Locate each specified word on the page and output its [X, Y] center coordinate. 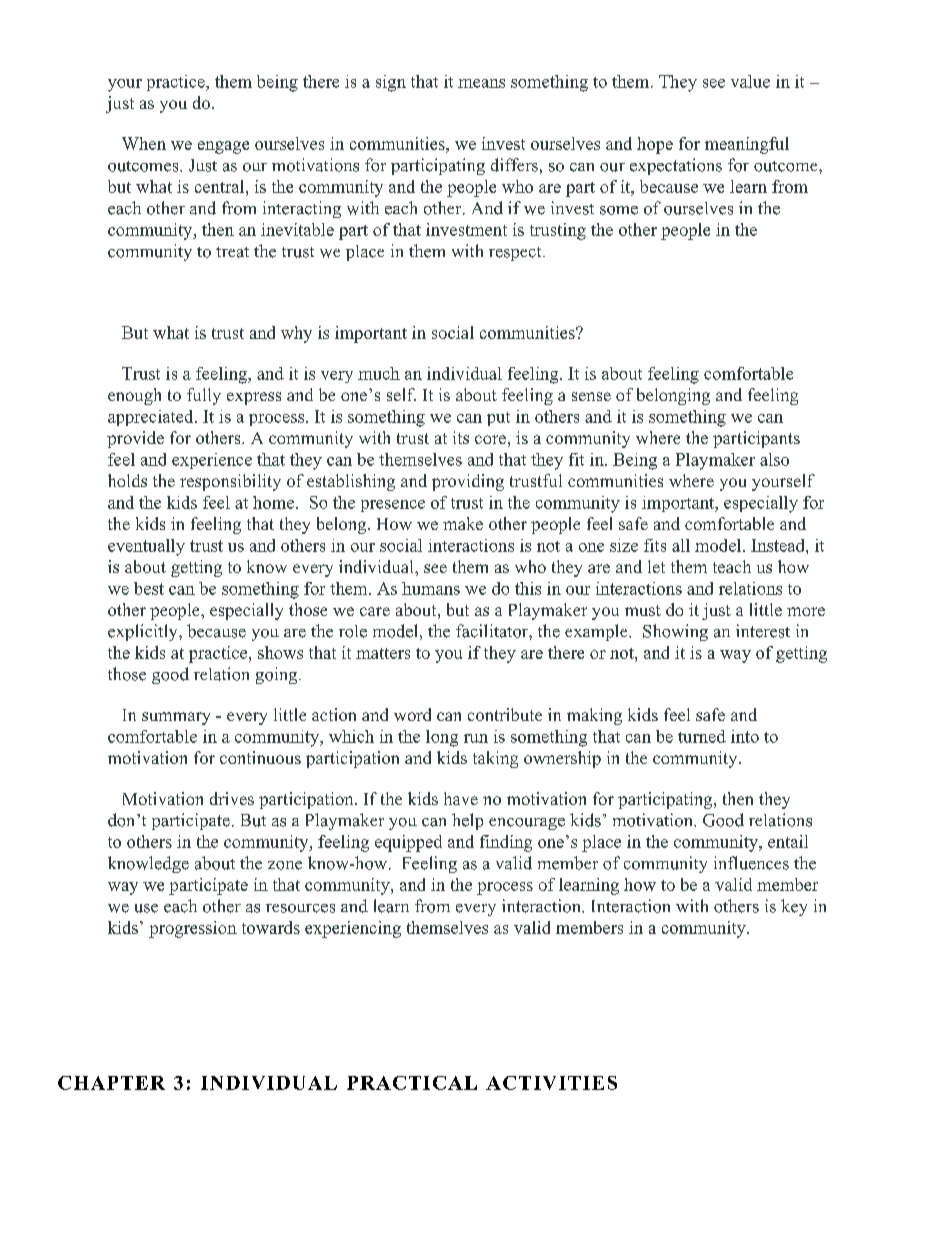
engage [223, 147]
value [750, 81]
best [149, 588]
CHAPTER [111, 1083]
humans [431, 588]
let [656, 566]
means [481, 83]
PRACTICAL [412, 1083]
